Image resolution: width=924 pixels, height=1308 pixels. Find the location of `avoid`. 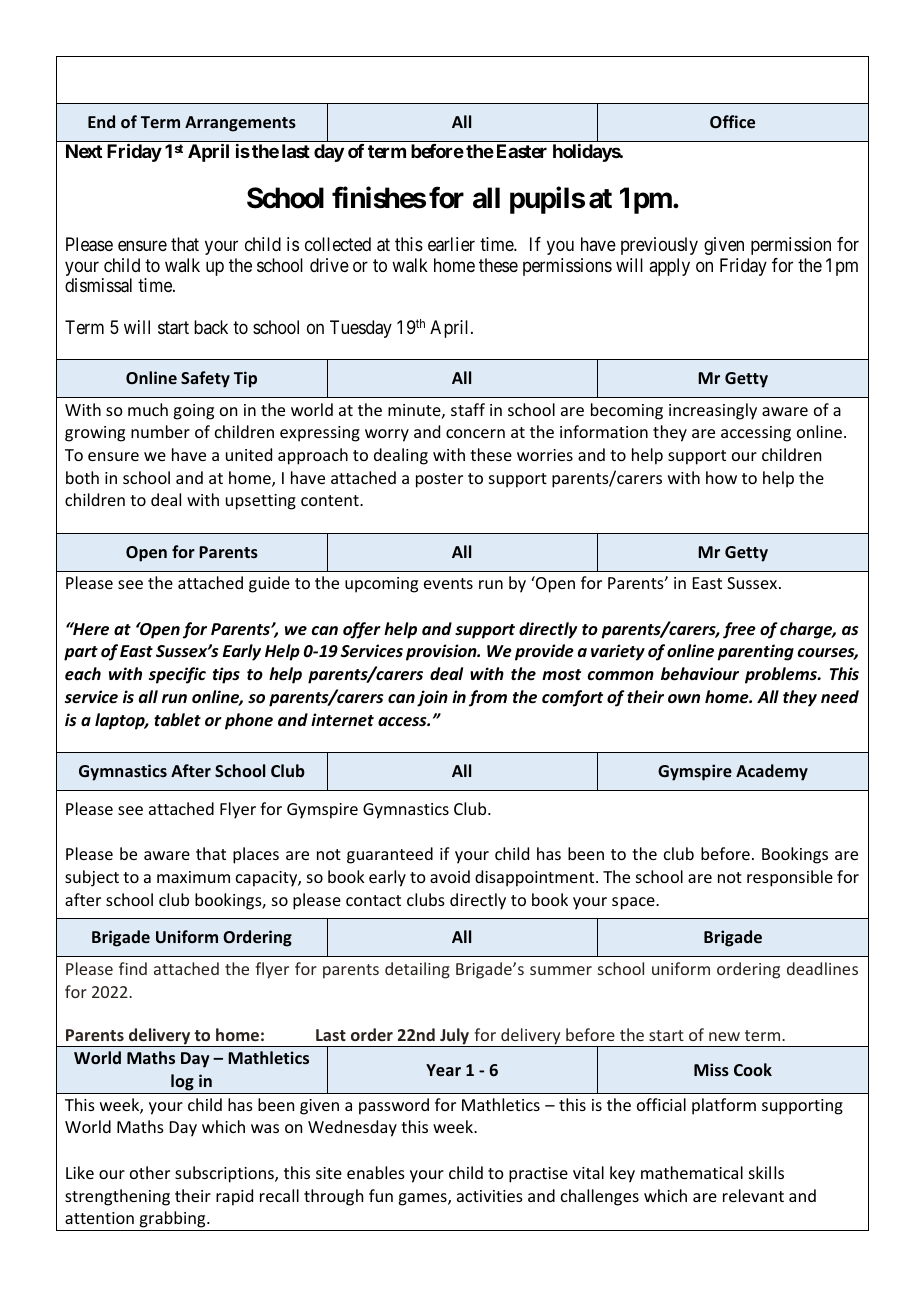

avoid is located at coordinates (450, 876).
